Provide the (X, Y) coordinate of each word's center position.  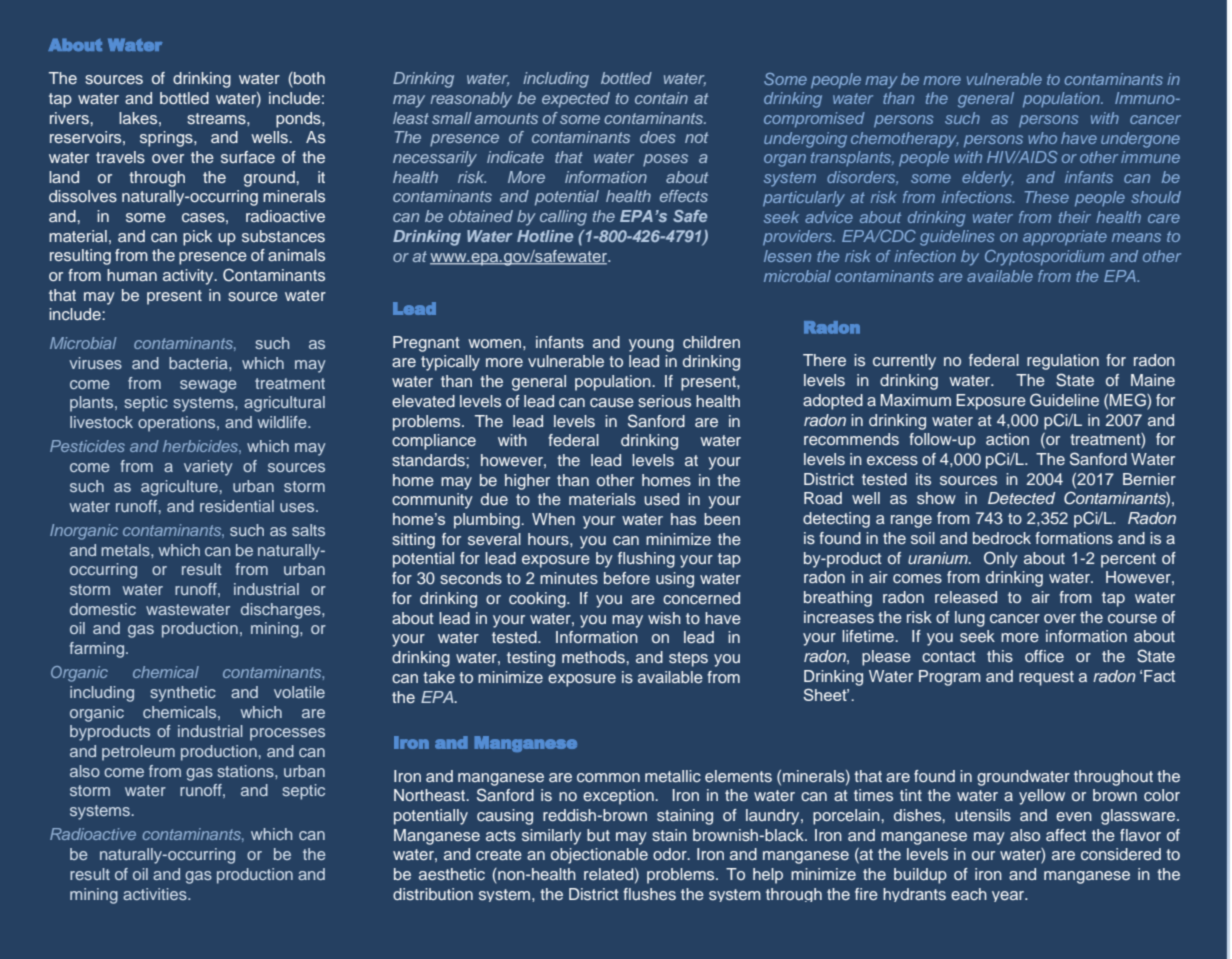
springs (167, 139)
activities (156, 894)
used (661, 499)
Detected (1021, 498)
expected (576, 100)
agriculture (179, 488)
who (1042, 138)
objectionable (599, 856)
